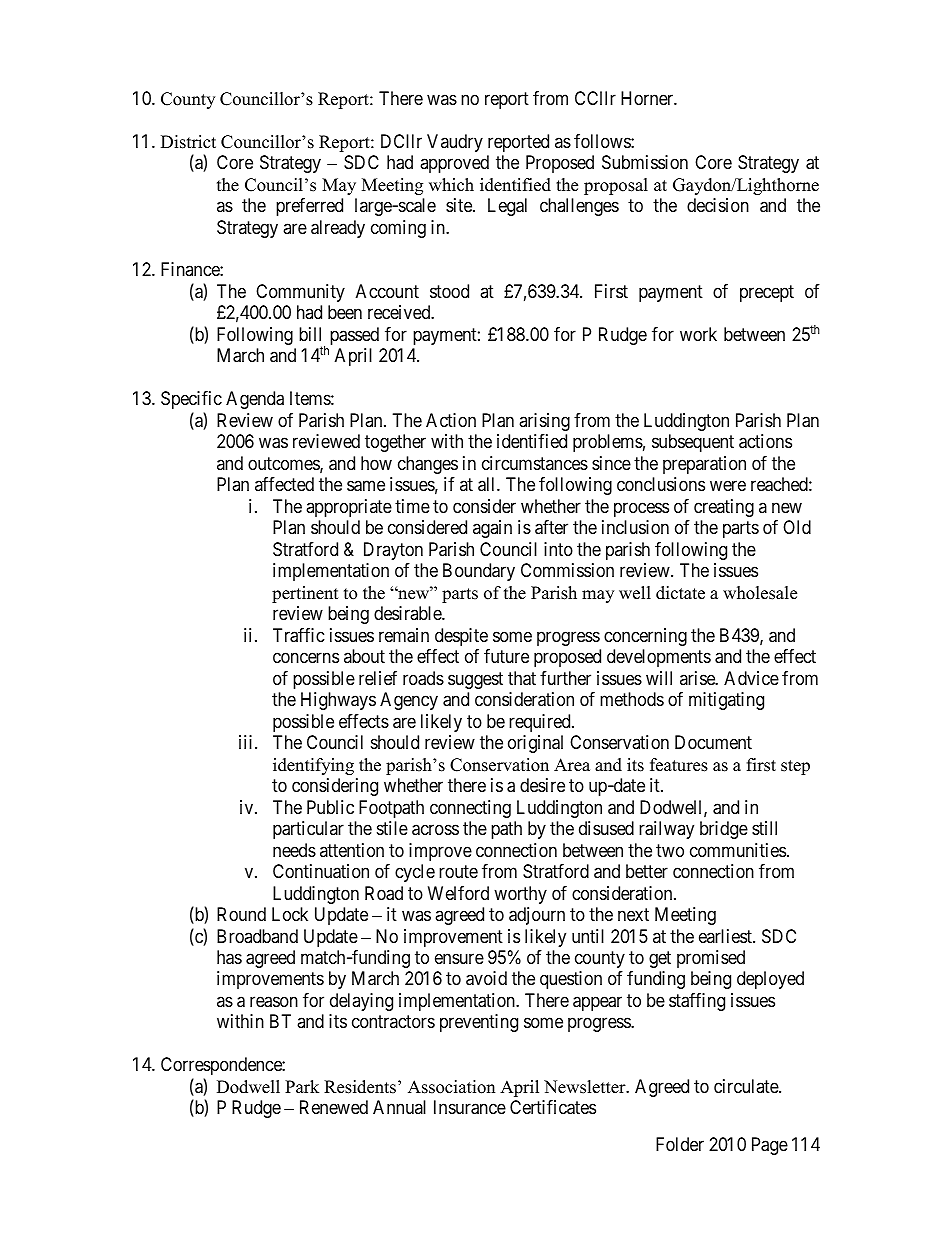 Image resolution: width=952 pixels, height=1233 pixels. Describe the element at coordinates (302, 1086) in the document. I see `Park` at that location.
